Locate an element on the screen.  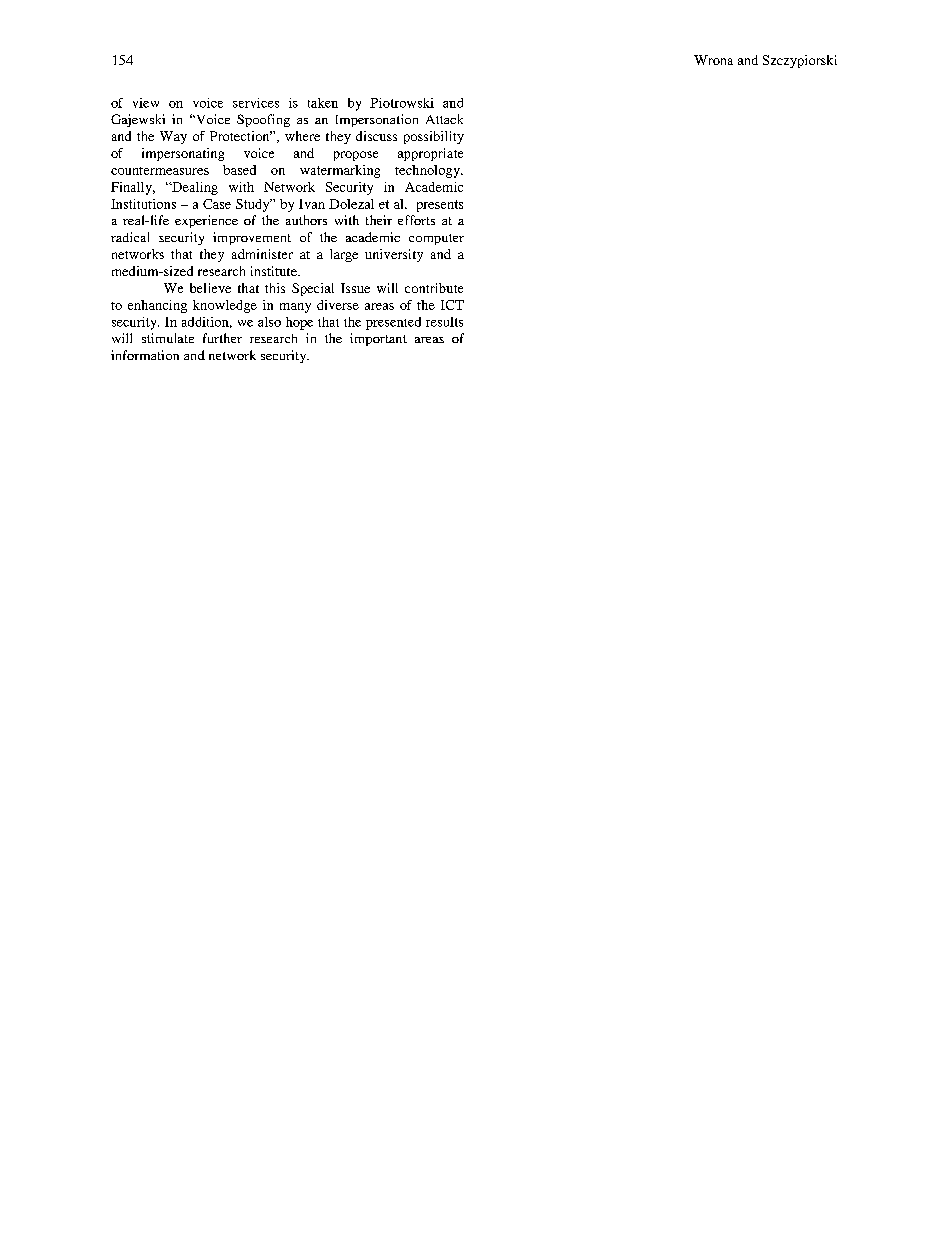
stimulate is located at coordinates (168, 338).
